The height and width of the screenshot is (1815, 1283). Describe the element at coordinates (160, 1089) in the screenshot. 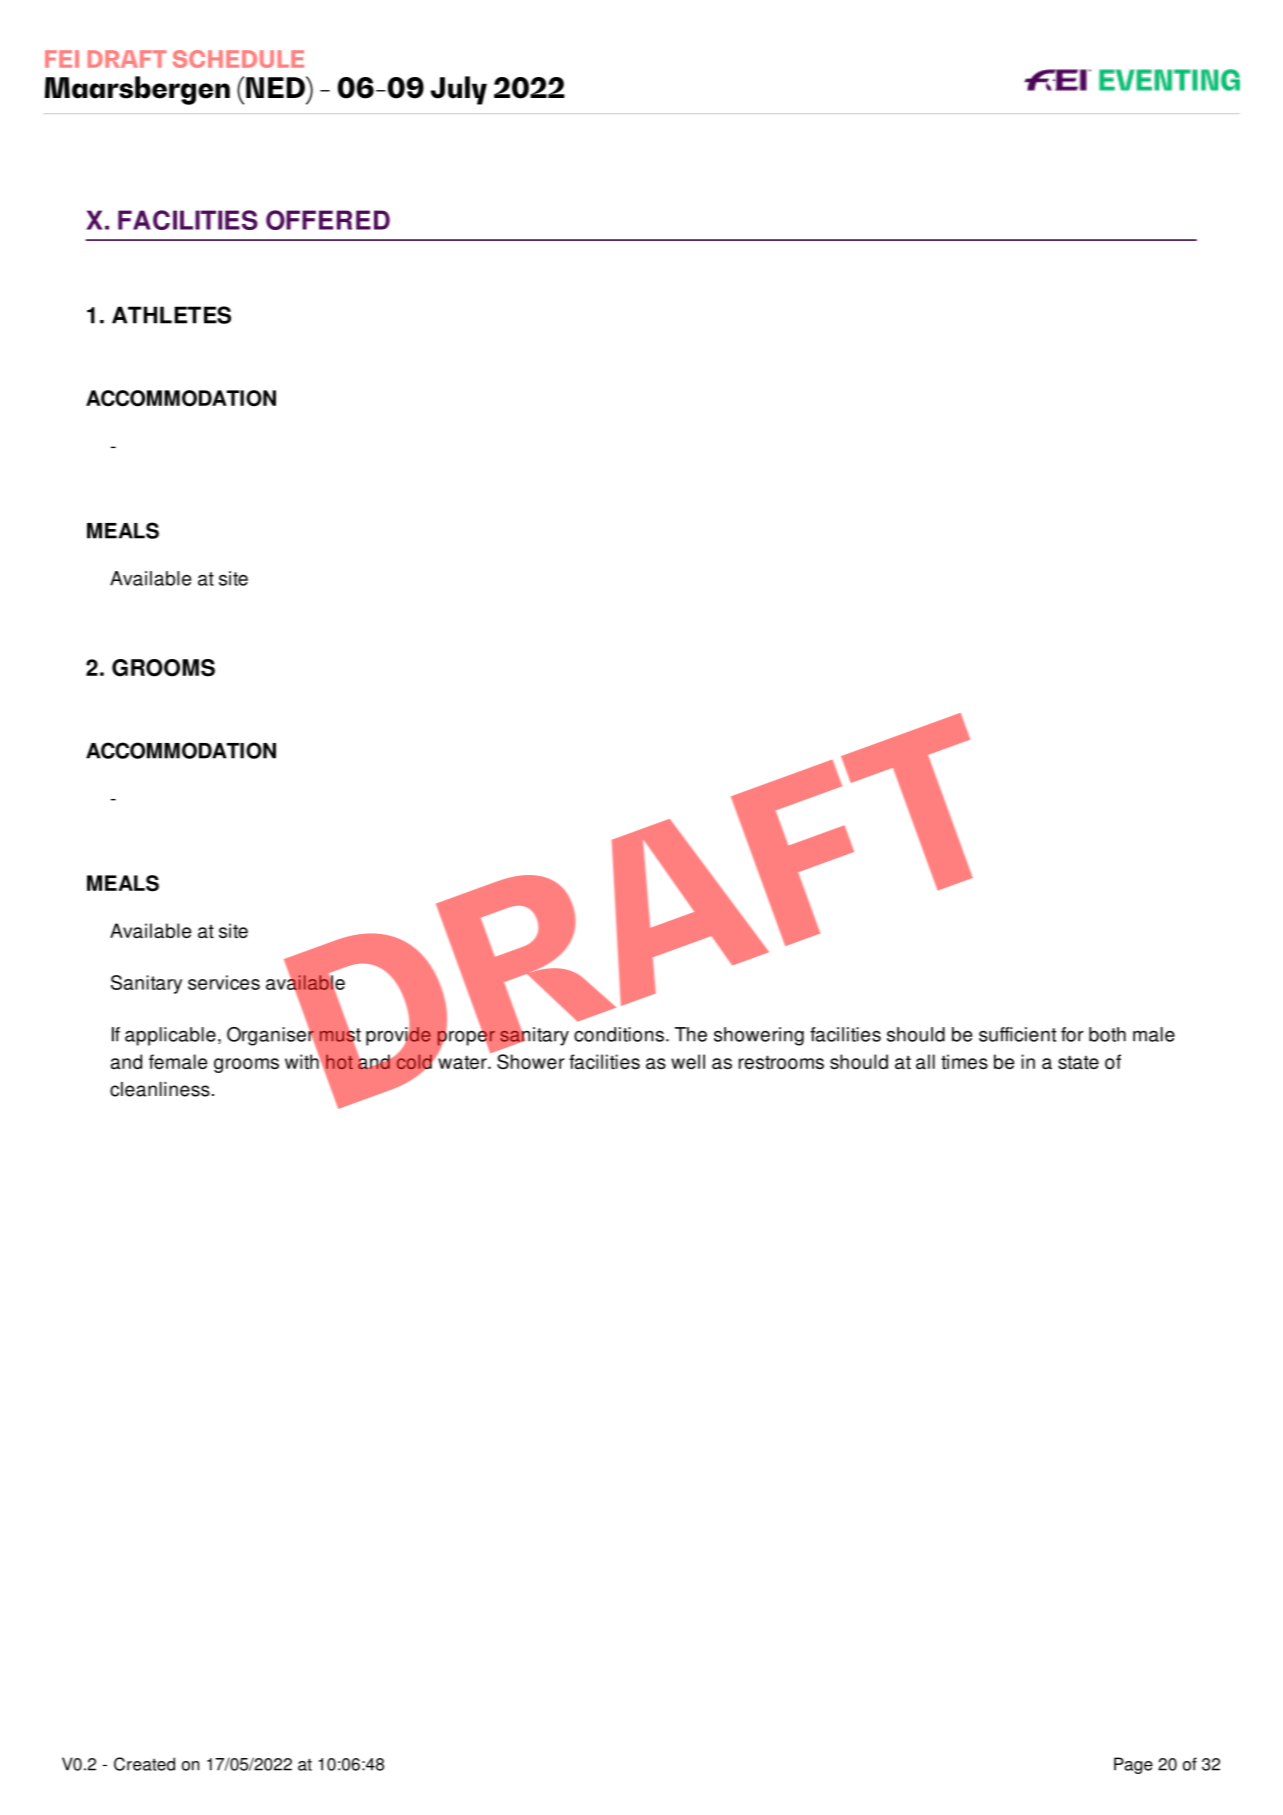

I see `cleanliness` at that location.
